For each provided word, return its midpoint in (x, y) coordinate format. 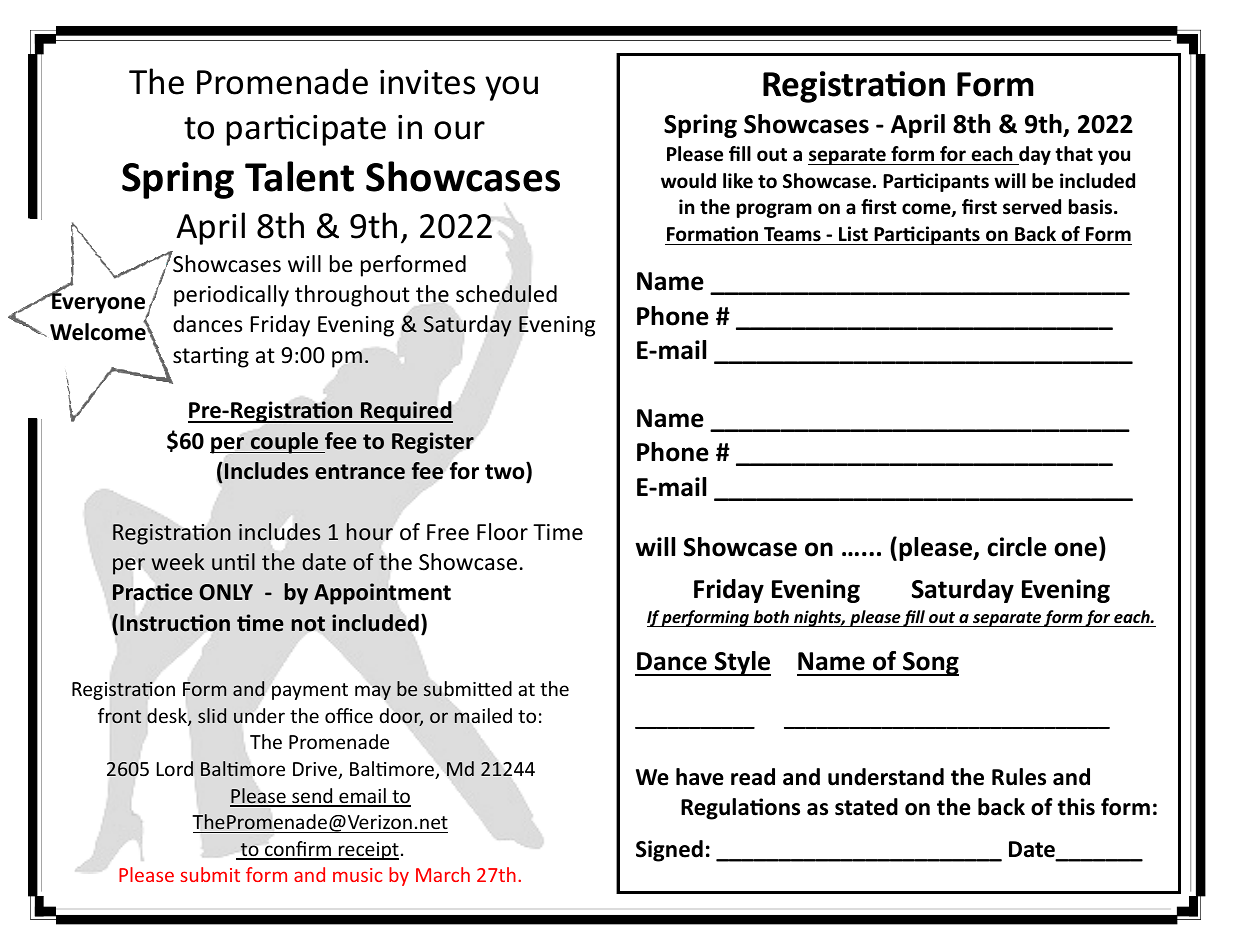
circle (1017, 547)
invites (427, 82)
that (1074, 154)
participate (306, 130)
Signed (669, 851)
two (506, 471)
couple (285, 443)
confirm (298, 850)
